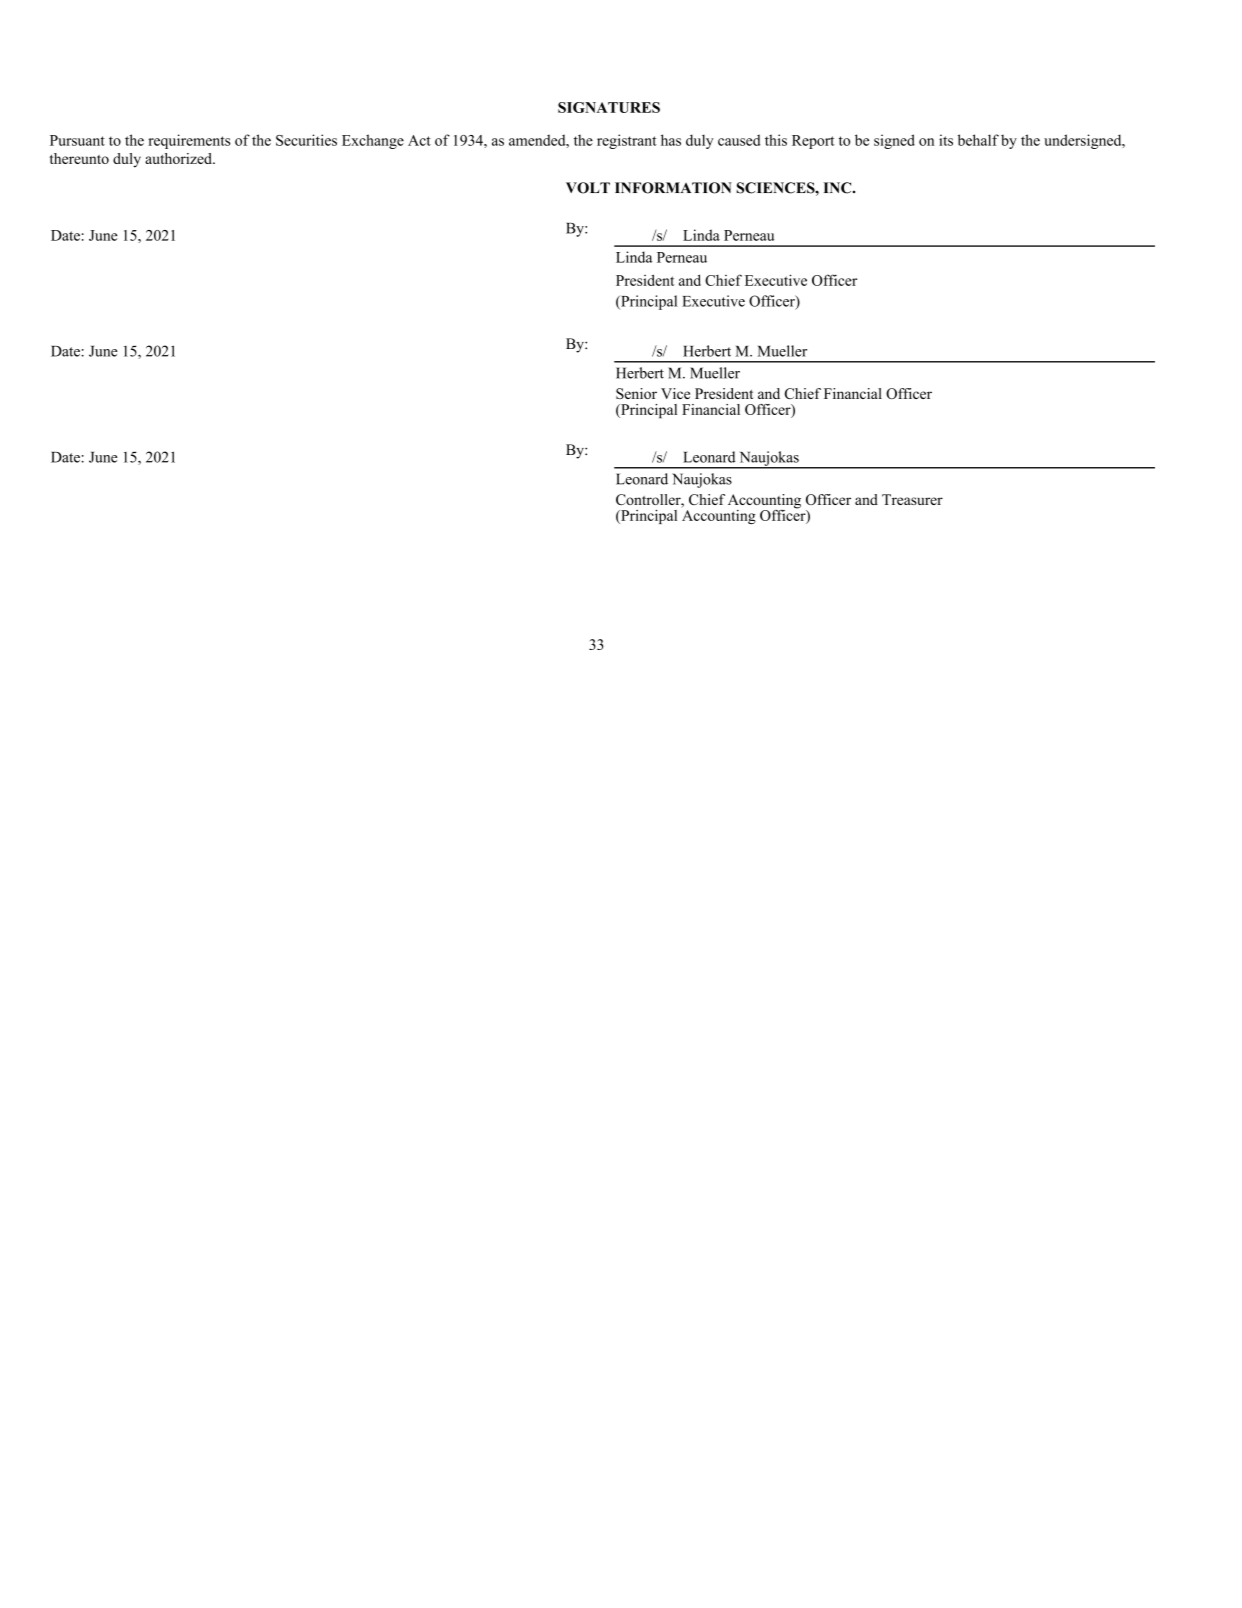 The image size is (1242, 1608). Describe the element at coordinates (77, 140) in the image. I see `Pursuant` at that location.
